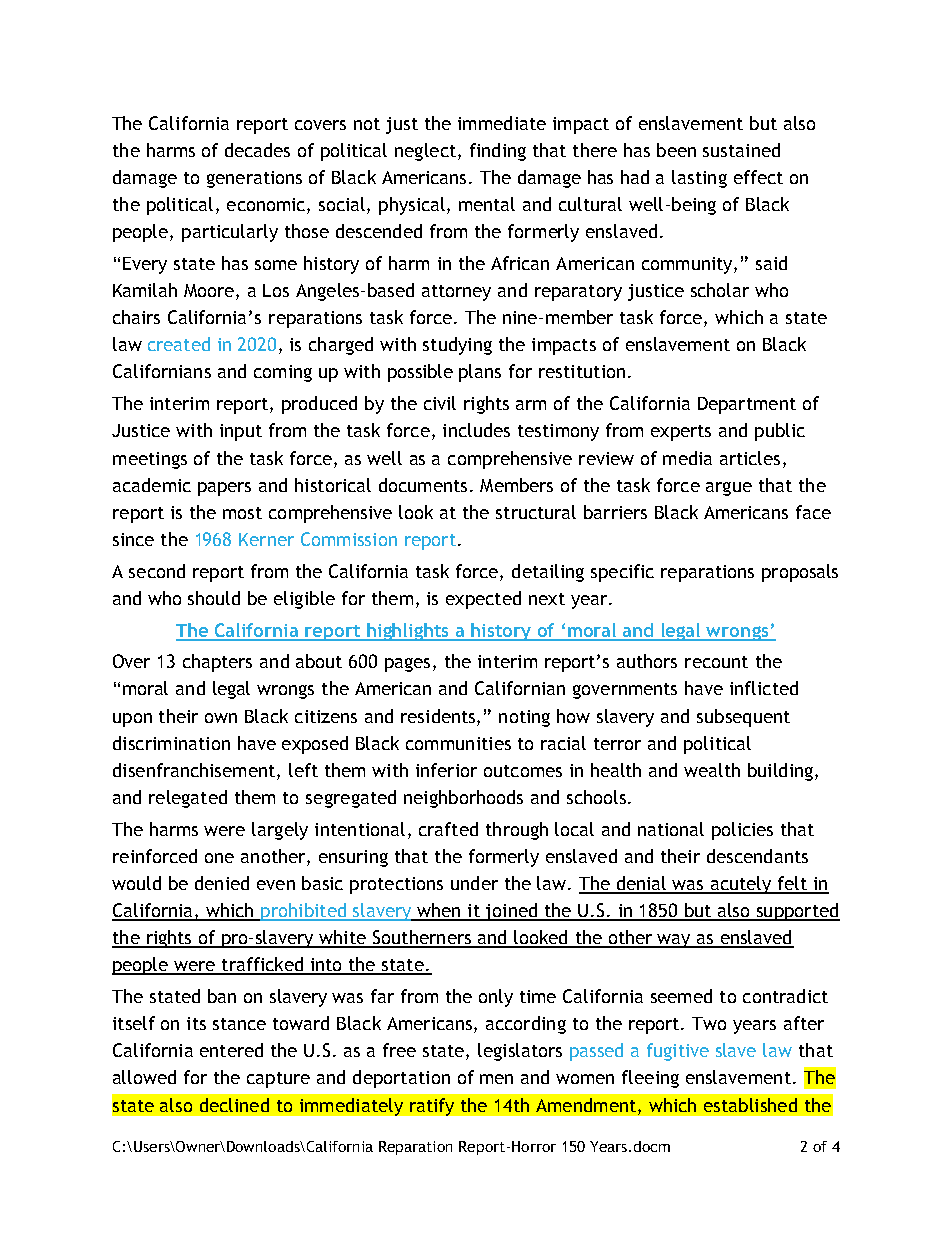 The width and height of the screenshot is (952, 1233). I want to click on expected, so click(483, 600).
